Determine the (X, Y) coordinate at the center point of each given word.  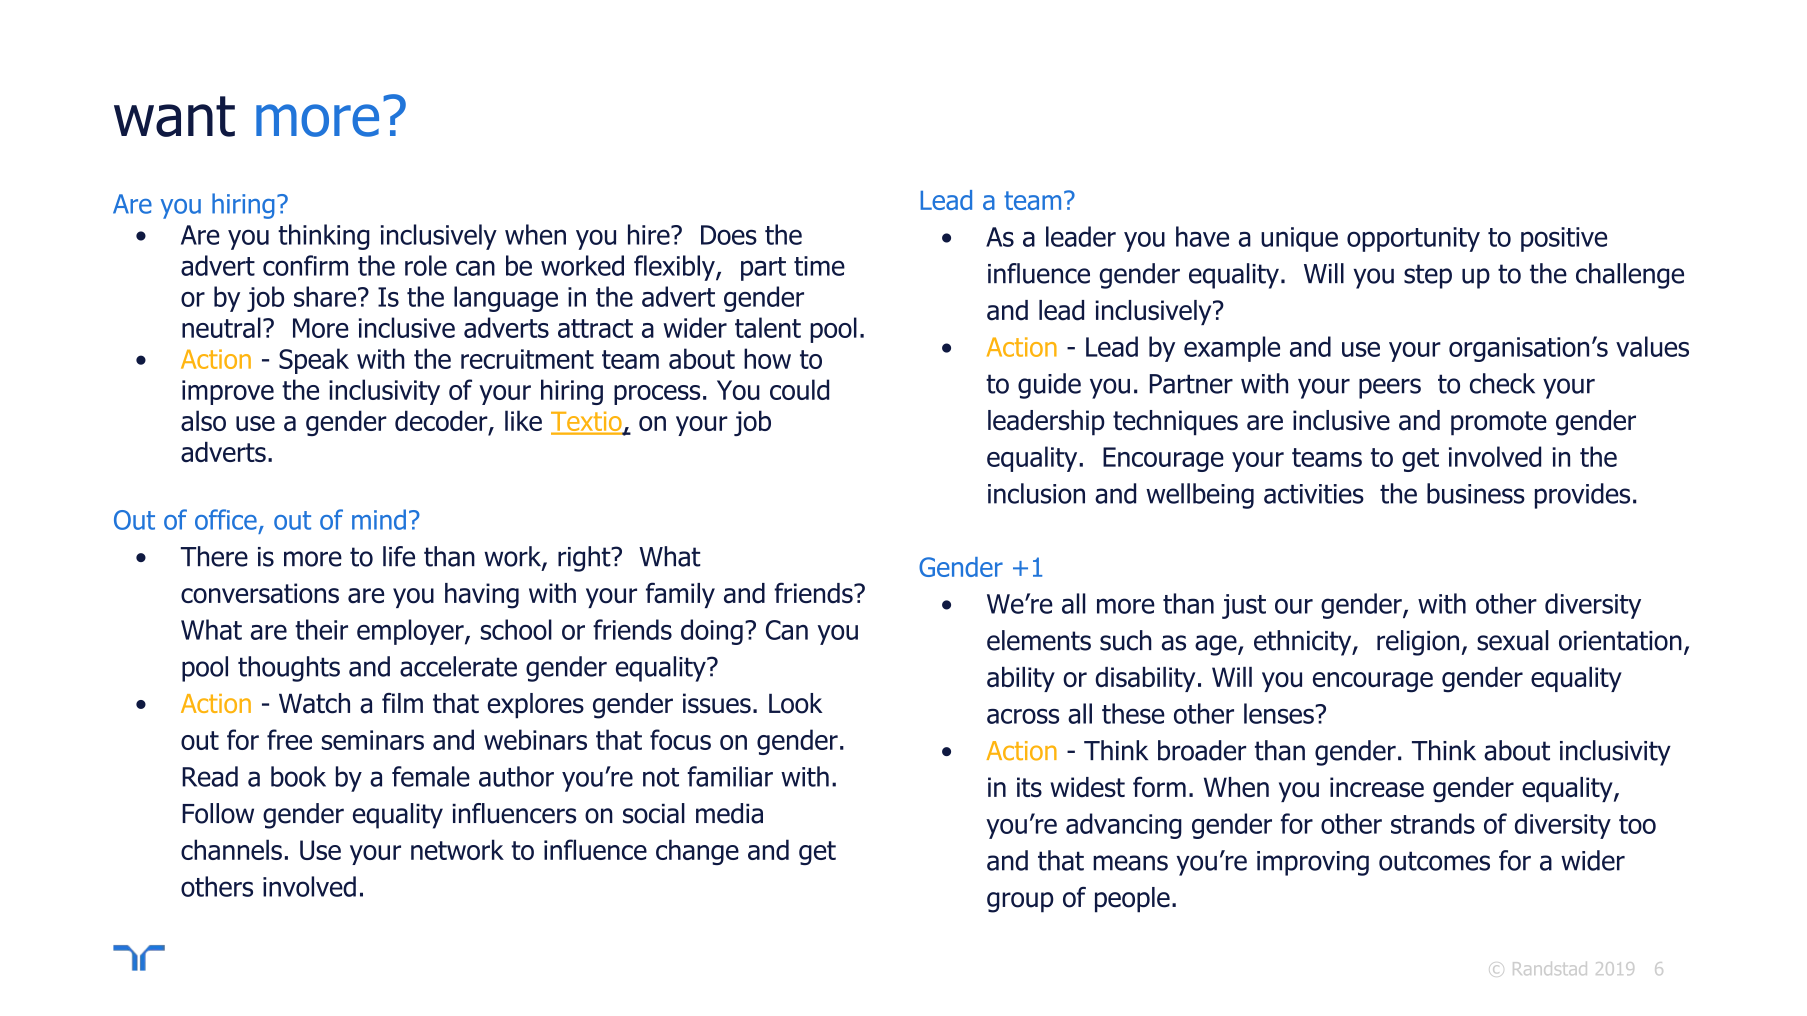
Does (729, 235)
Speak (314, 361)
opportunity (1413, 239)
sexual (1513, 640)
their (321, 629)
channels (231, 849)
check (1502, 383)
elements (1039, 640)
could (799, 389)
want (174, 116)
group (1020, 902)
